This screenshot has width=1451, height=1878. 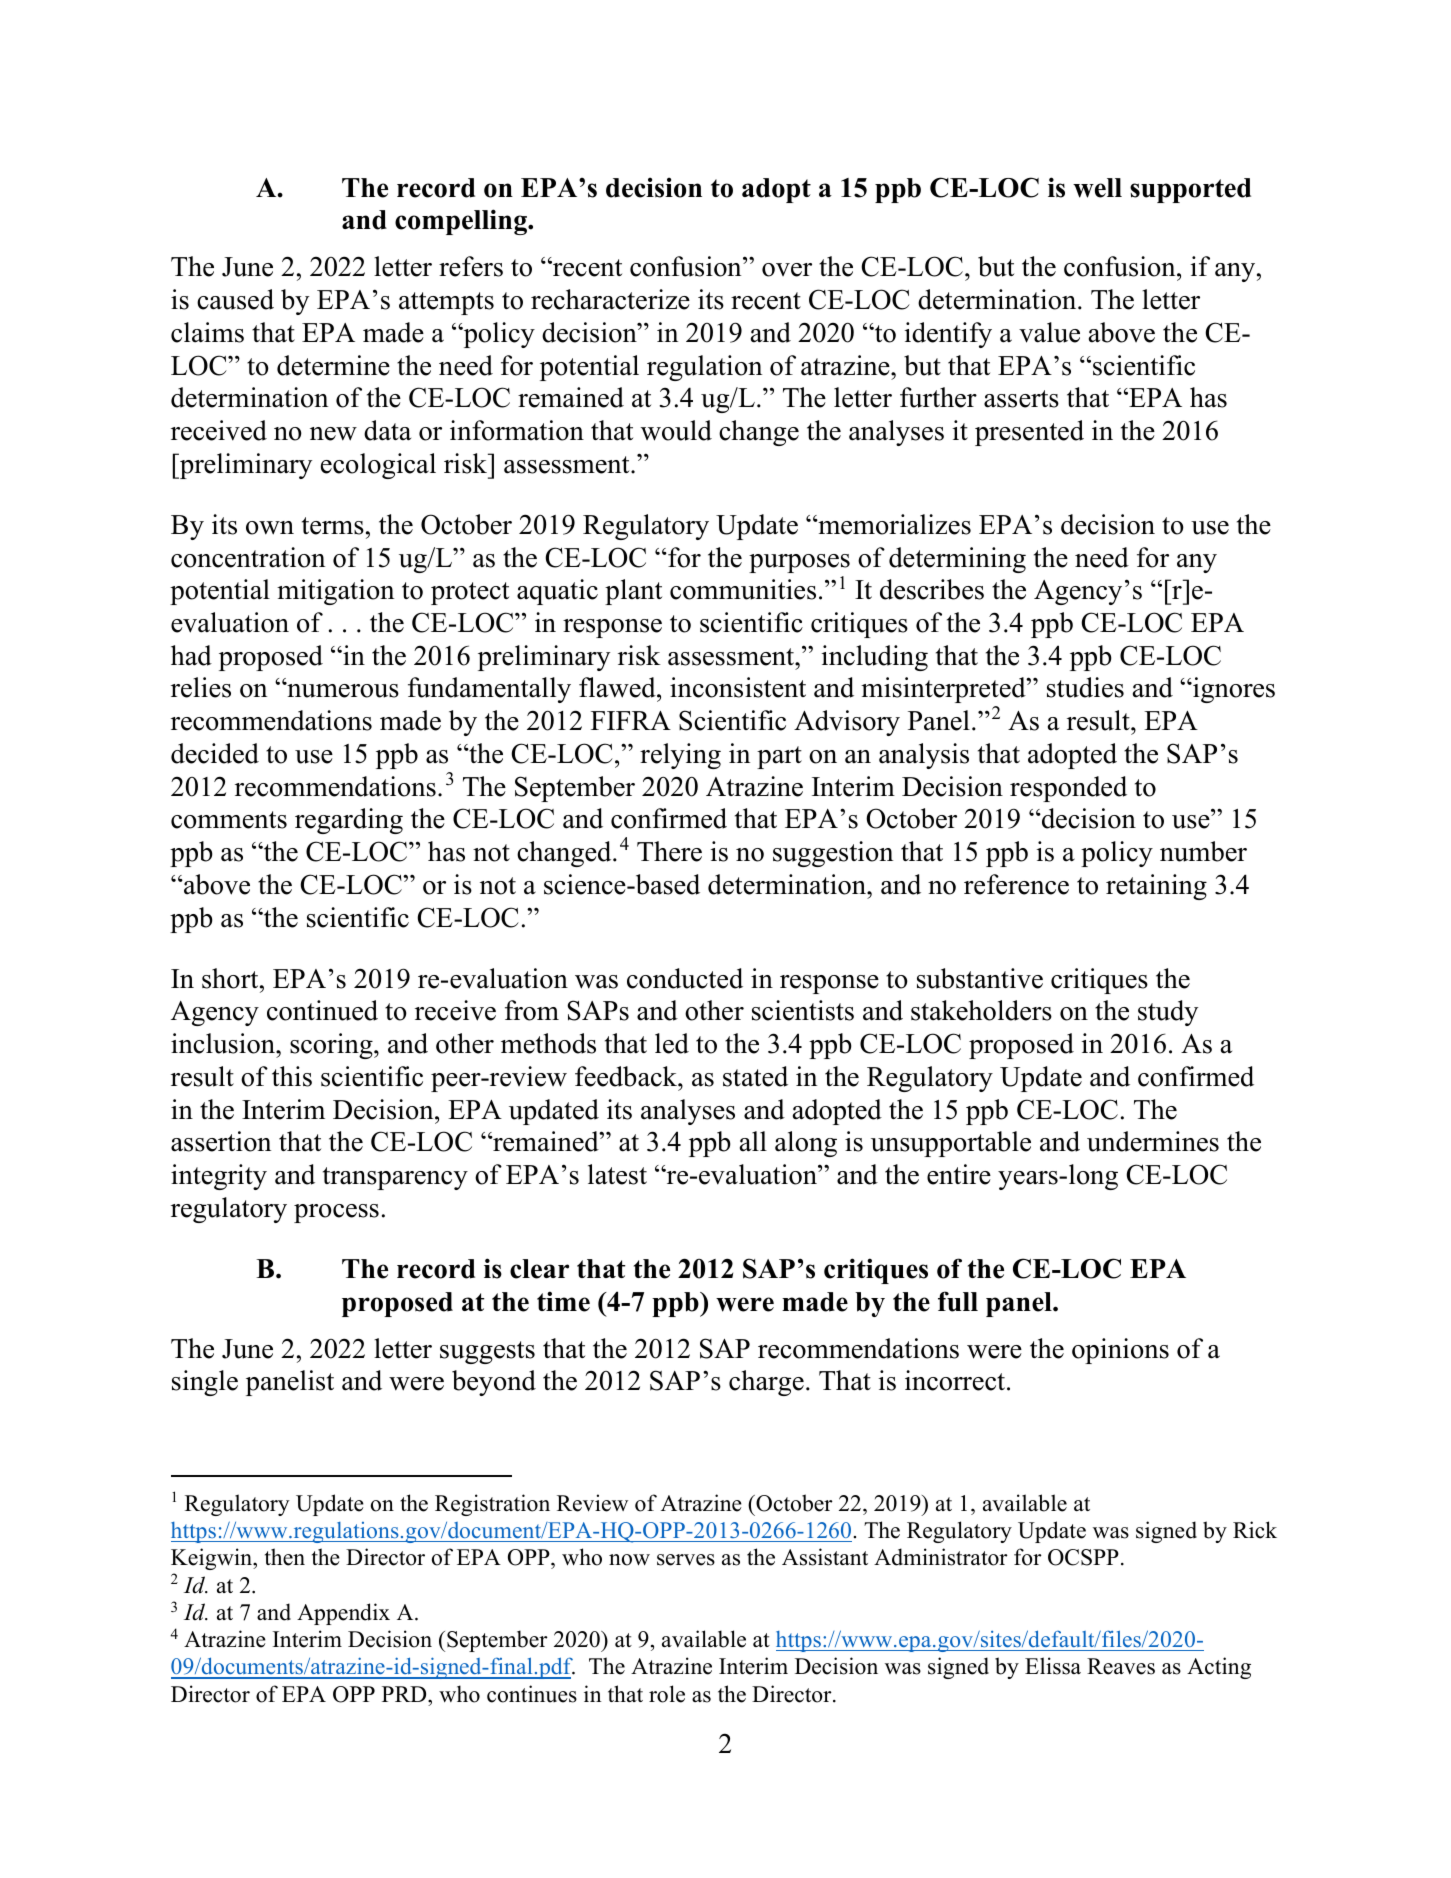 What do you see at coordinates (799, 563) in the screenshot?
I see `purposes` at bounding box center [799, 563].
